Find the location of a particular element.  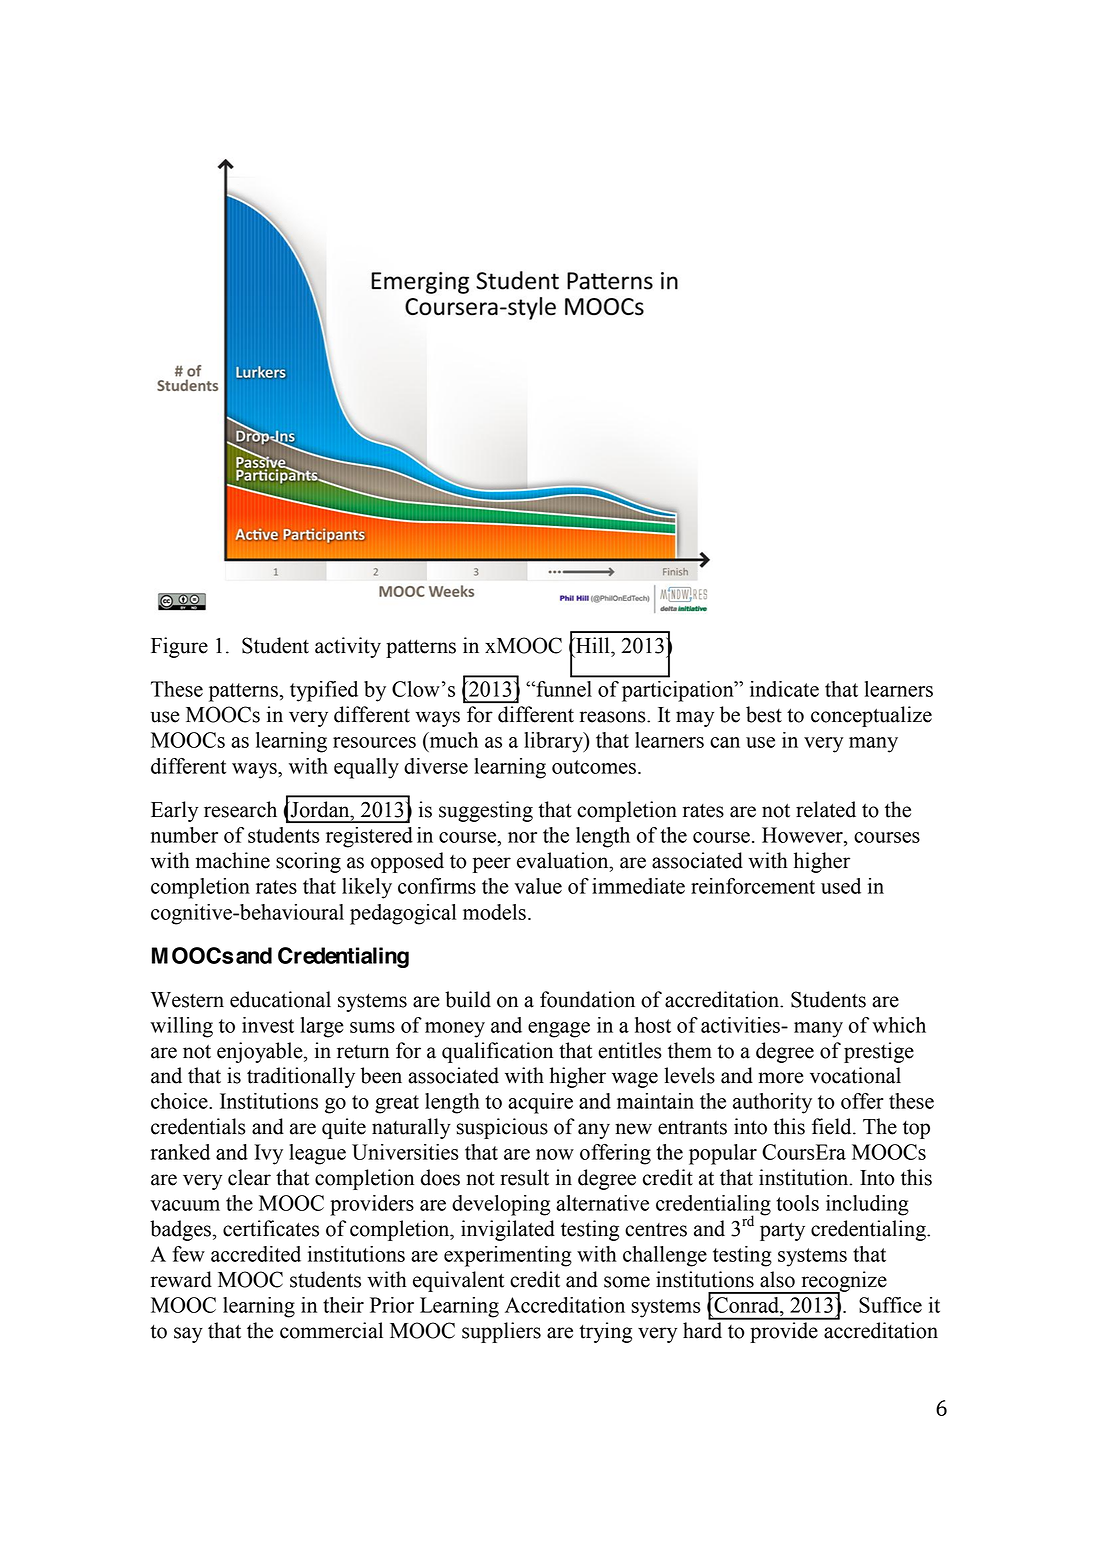

Hill is located at coordinates (593, 645).
